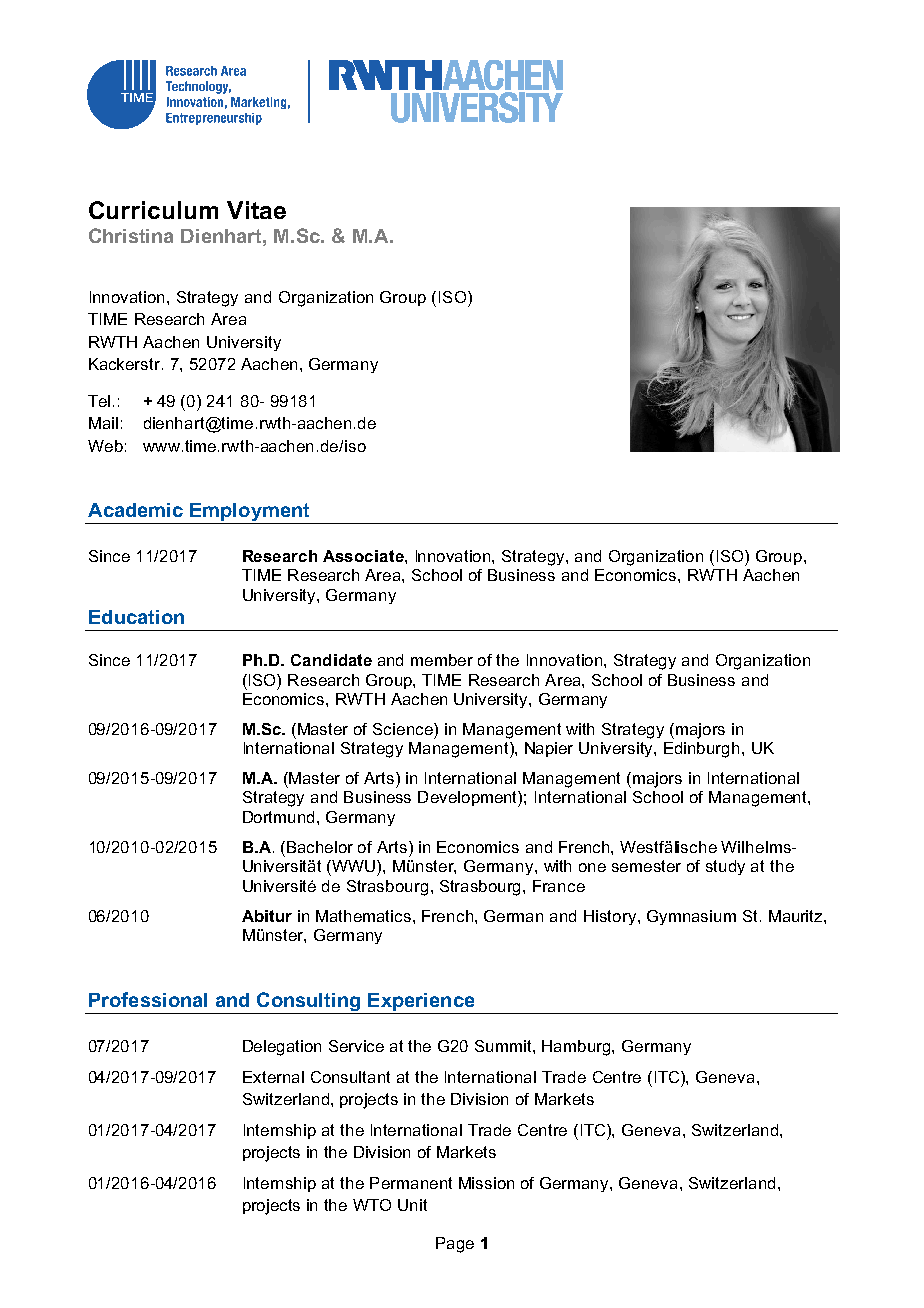 The height and width of the image is (1308, 924). I want to click on Experience, so click(421, 1002).
